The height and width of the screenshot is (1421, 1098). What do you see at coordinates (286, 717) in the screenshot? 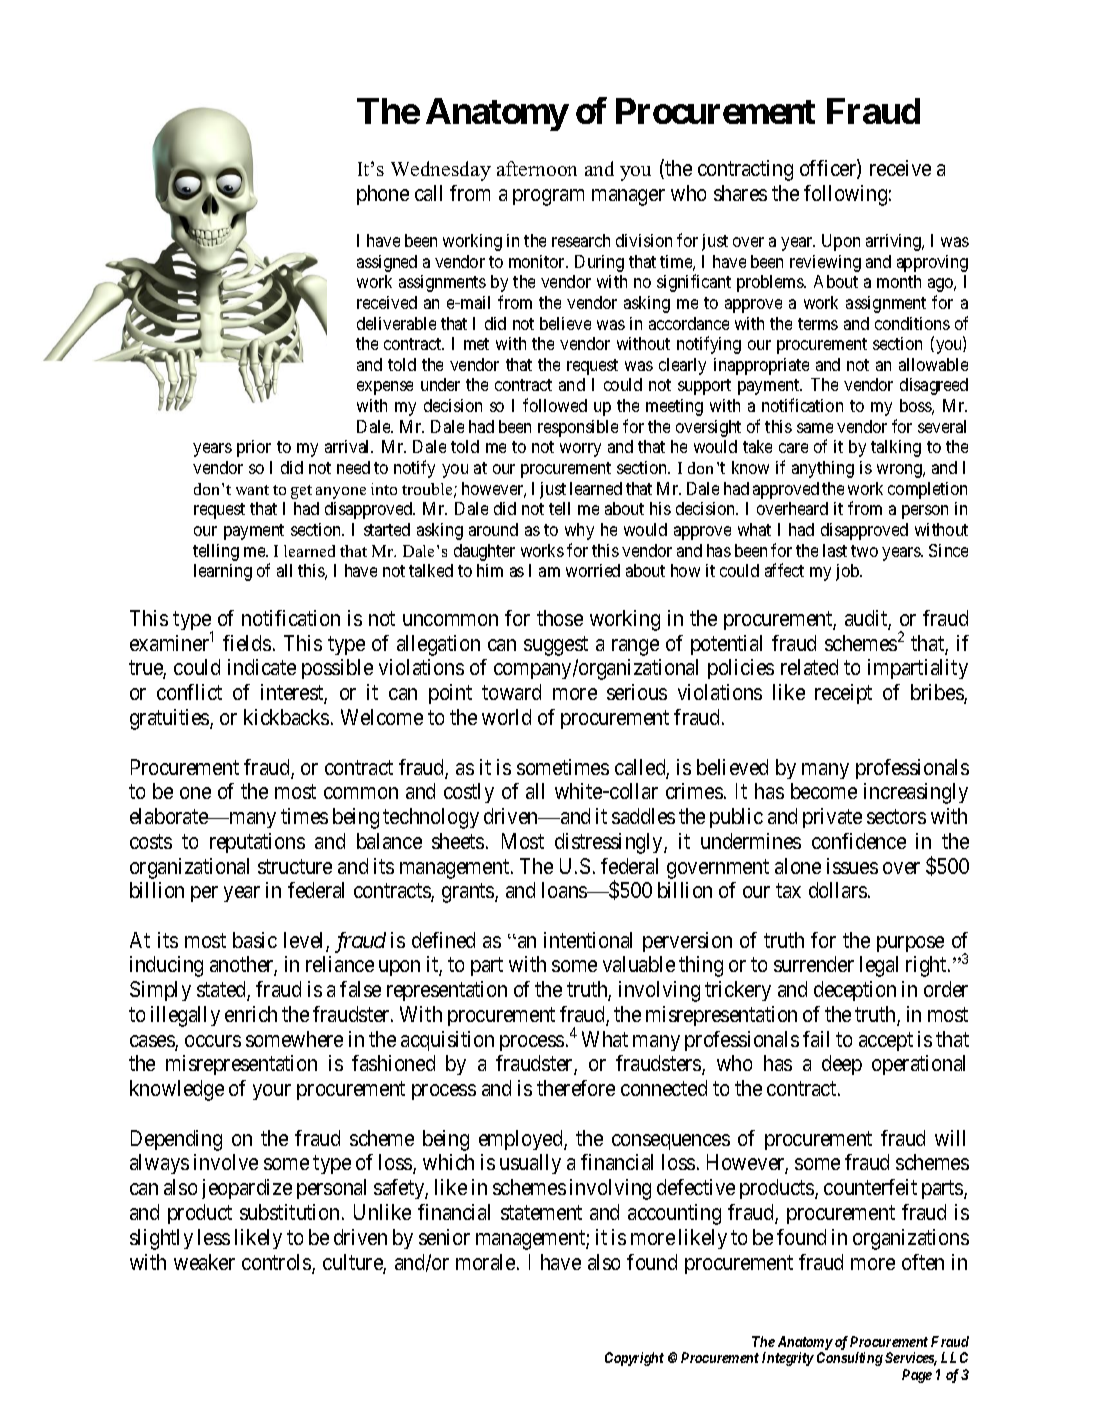
I see `kickbacks` at bounding box center [286, 717].
